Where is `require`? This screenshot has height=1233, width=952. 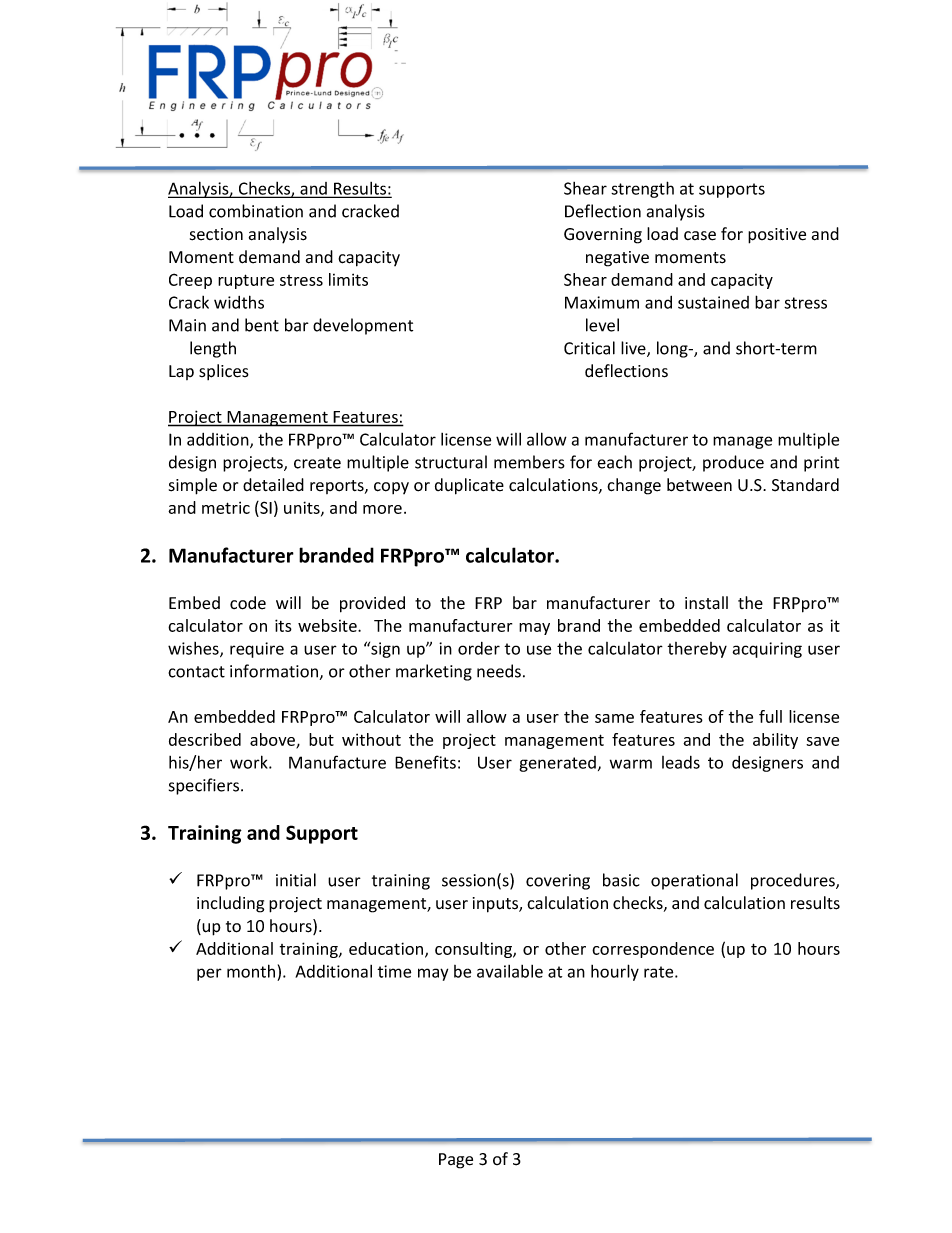
require is located at coordinates (257, 650).
